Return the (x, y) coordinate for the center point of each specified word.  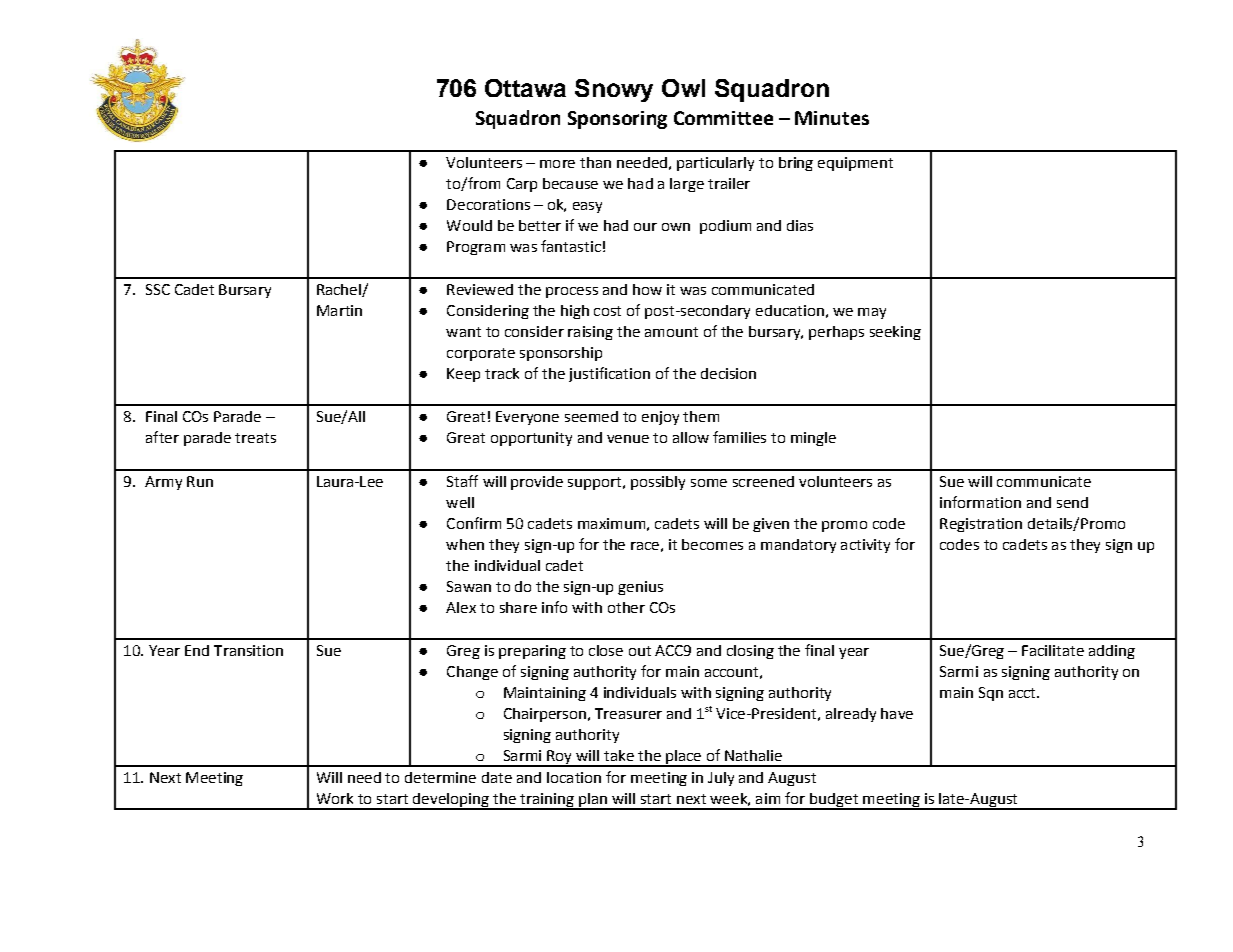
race (645, 546)
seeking (895, 333)
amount (671, 332)
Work (335, 798)
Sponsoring (617, 120)
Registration (981, 525)
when (465, 544)
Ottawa (525, 88)
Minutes (832, 118)
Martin (339, 310)
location (574, 777)
